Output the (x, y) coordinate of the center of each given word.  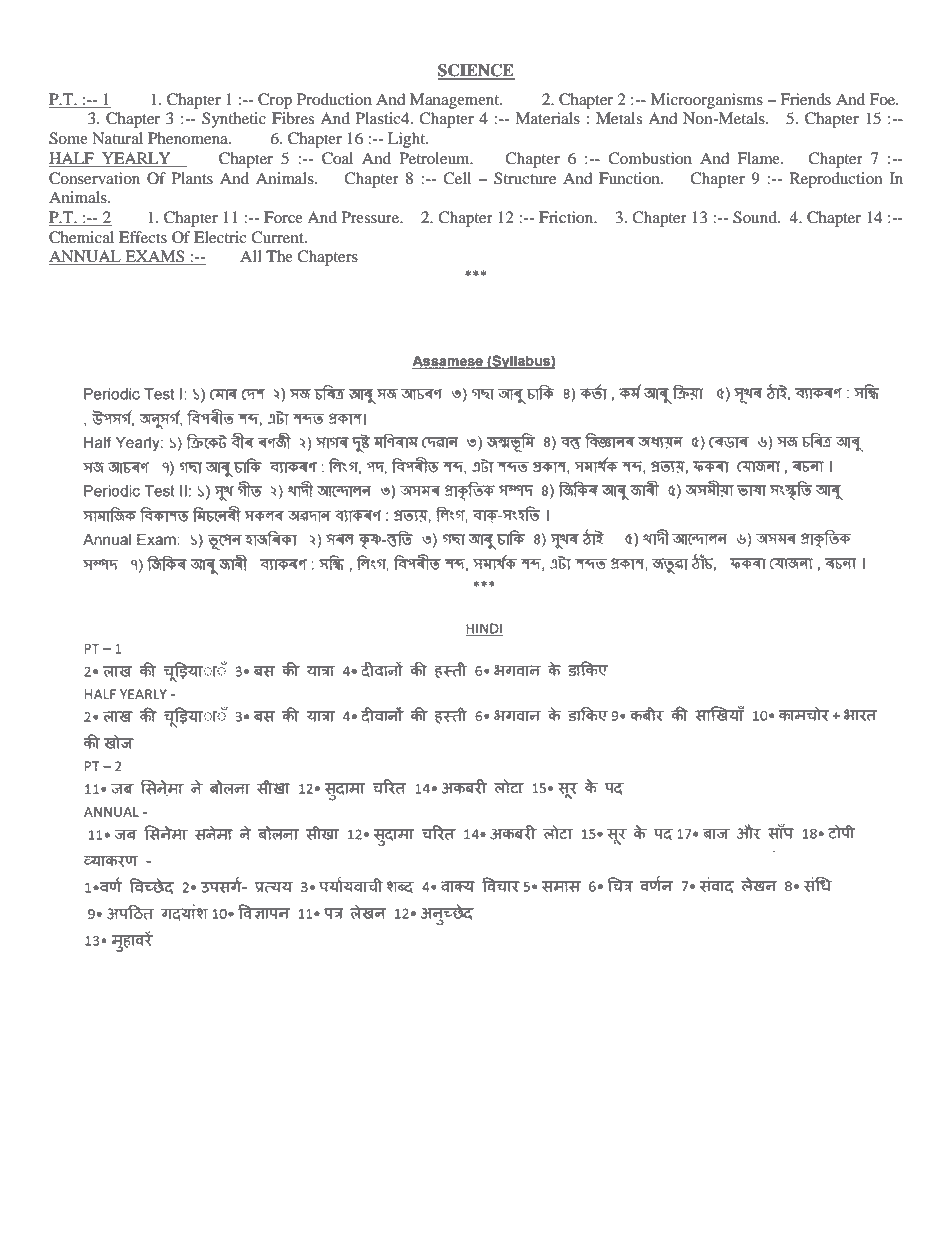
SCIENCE (476, 71)
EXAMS (155, 257)
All (251, 256)
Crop (275, 101)
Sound (756, 217)
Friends (805, 99)
